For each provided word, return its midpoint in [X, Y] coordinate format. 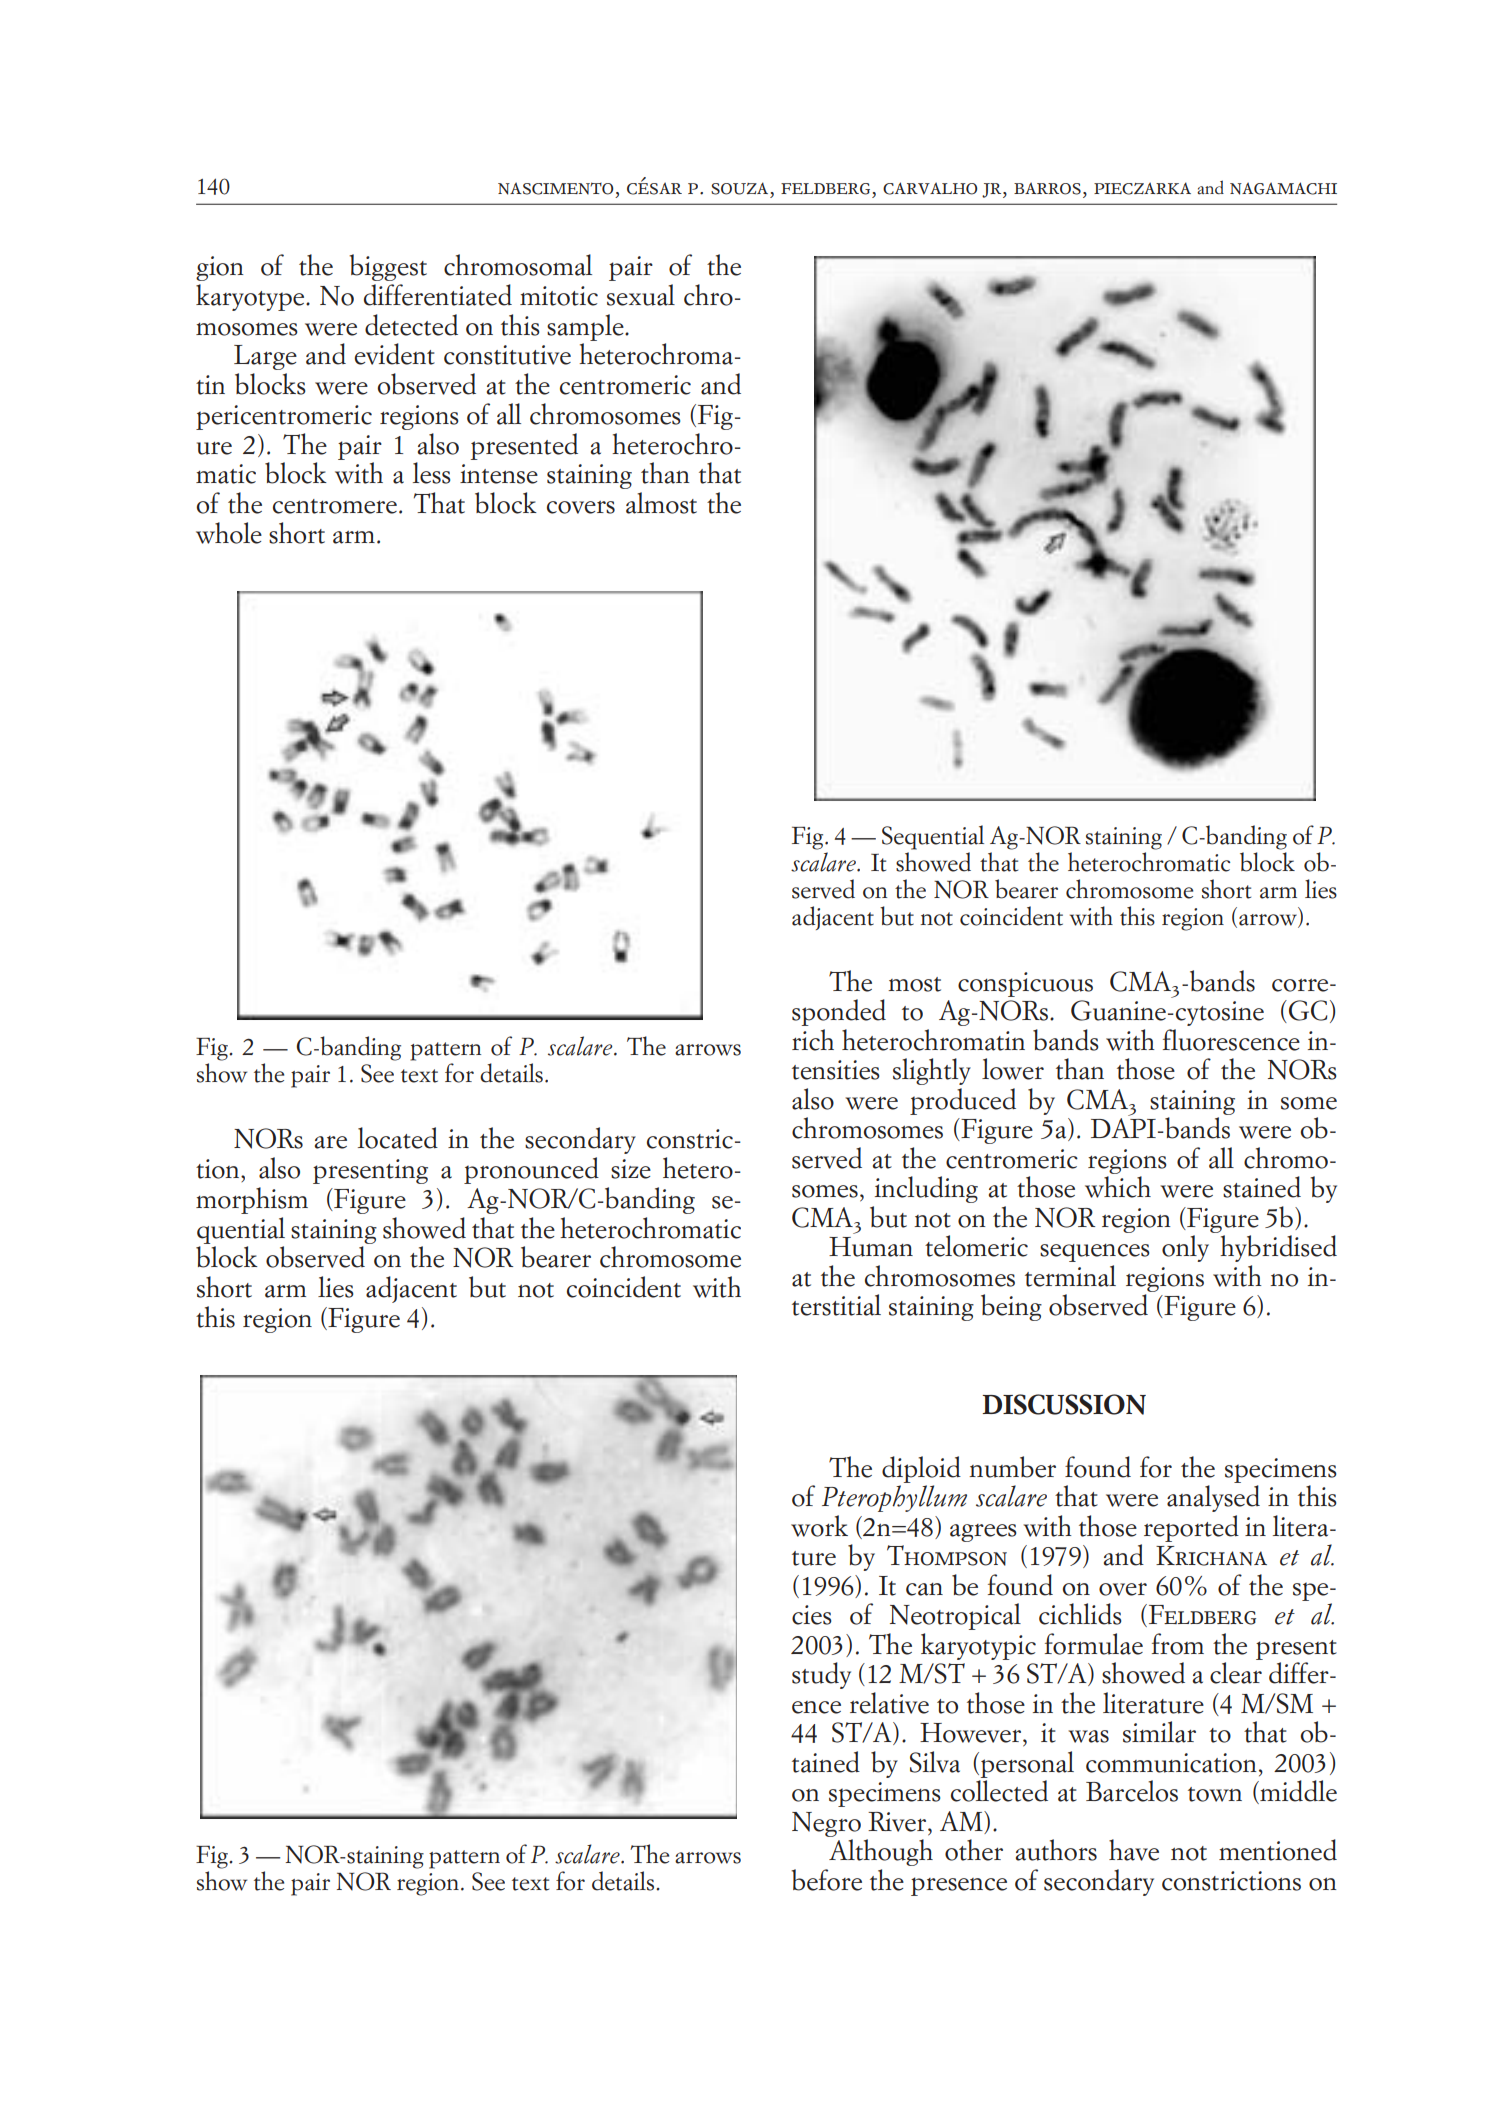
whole [229, 533]
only [1185, 1248]
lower [1013, 1069]
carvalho [930, 188]
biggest [388, 267]
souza [739, 188]
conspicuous [1025, 984]
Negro [826, 1824]
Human [871, 1247]
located [398, 1138]
